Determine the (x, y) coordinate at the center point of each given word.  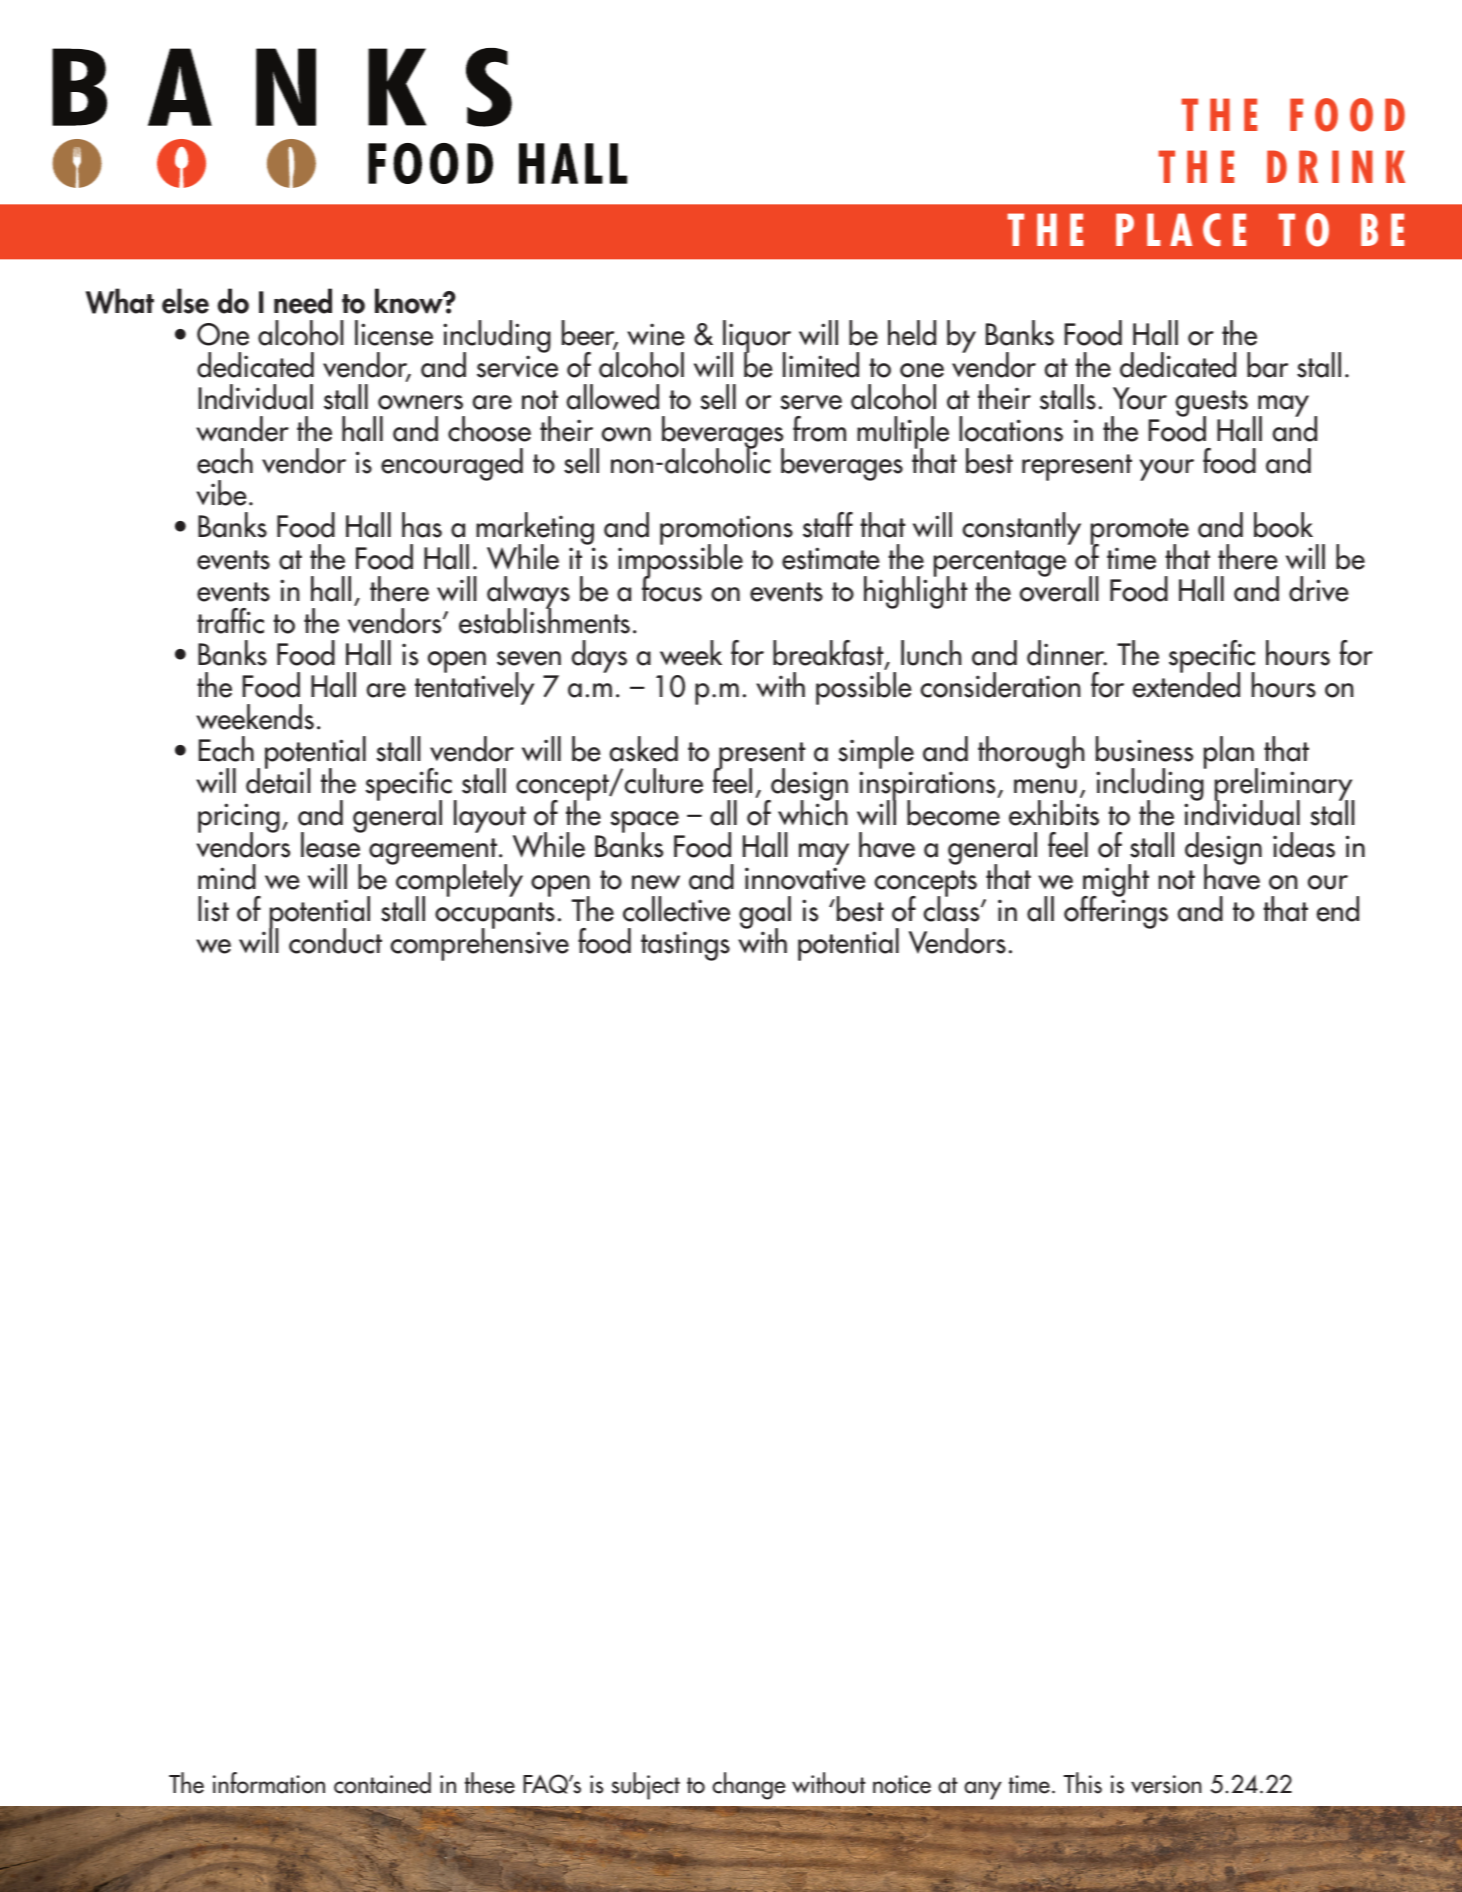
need (303, 301)
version (1166, 1784)
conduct (335, 941)
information (269, 1783)
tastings (685, 946)
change (749, 1786)
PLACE (1181, 229)
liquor (757, 338)
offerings (1116, 911)
